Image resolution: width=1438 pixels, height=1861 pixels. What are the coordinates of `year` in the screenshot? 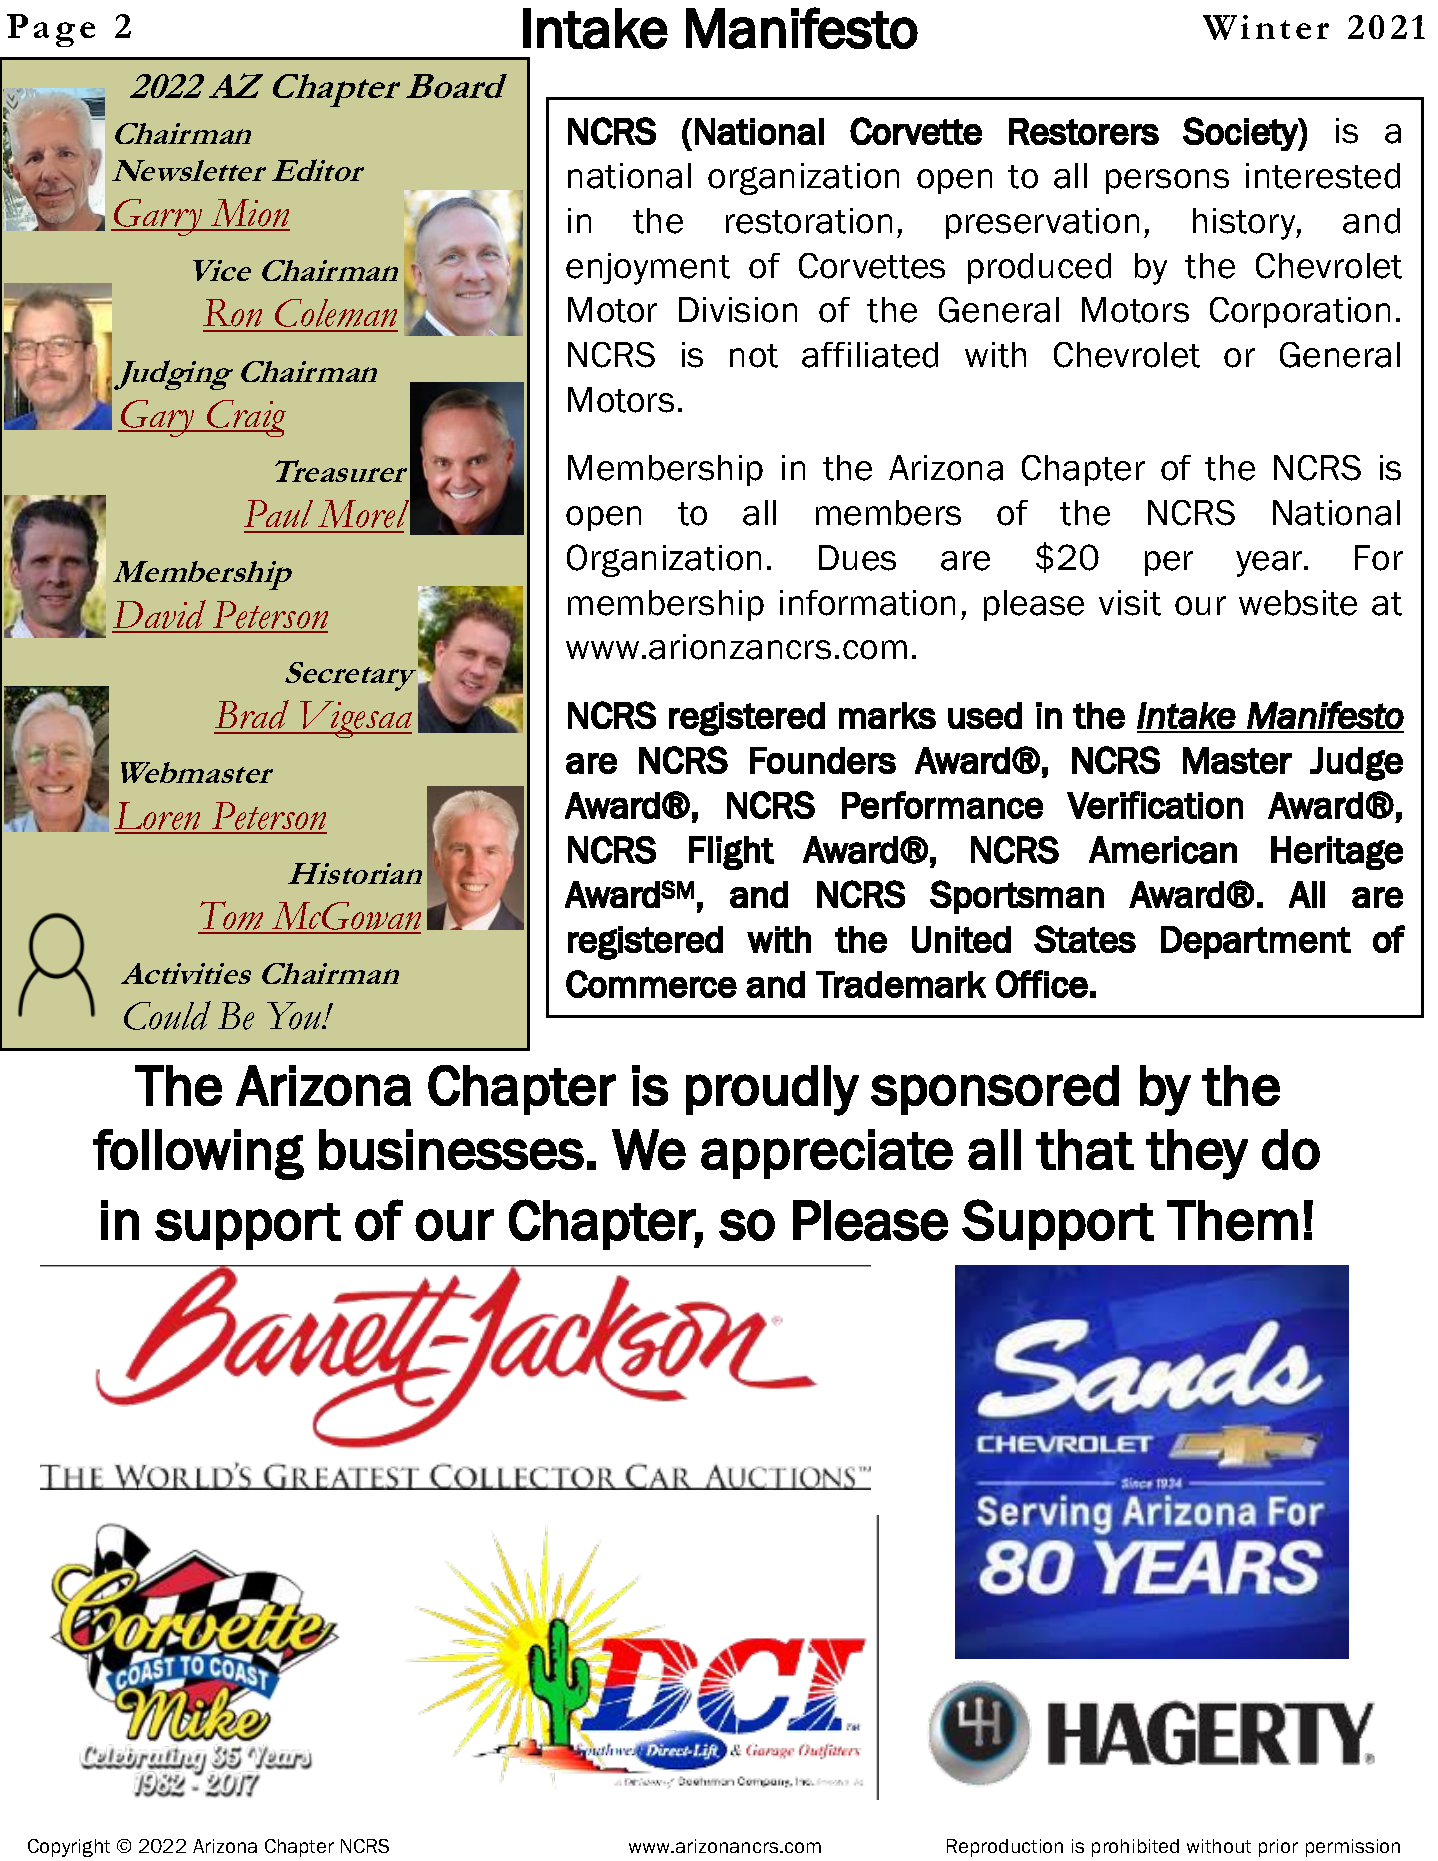 It's located at (1270, 564).
